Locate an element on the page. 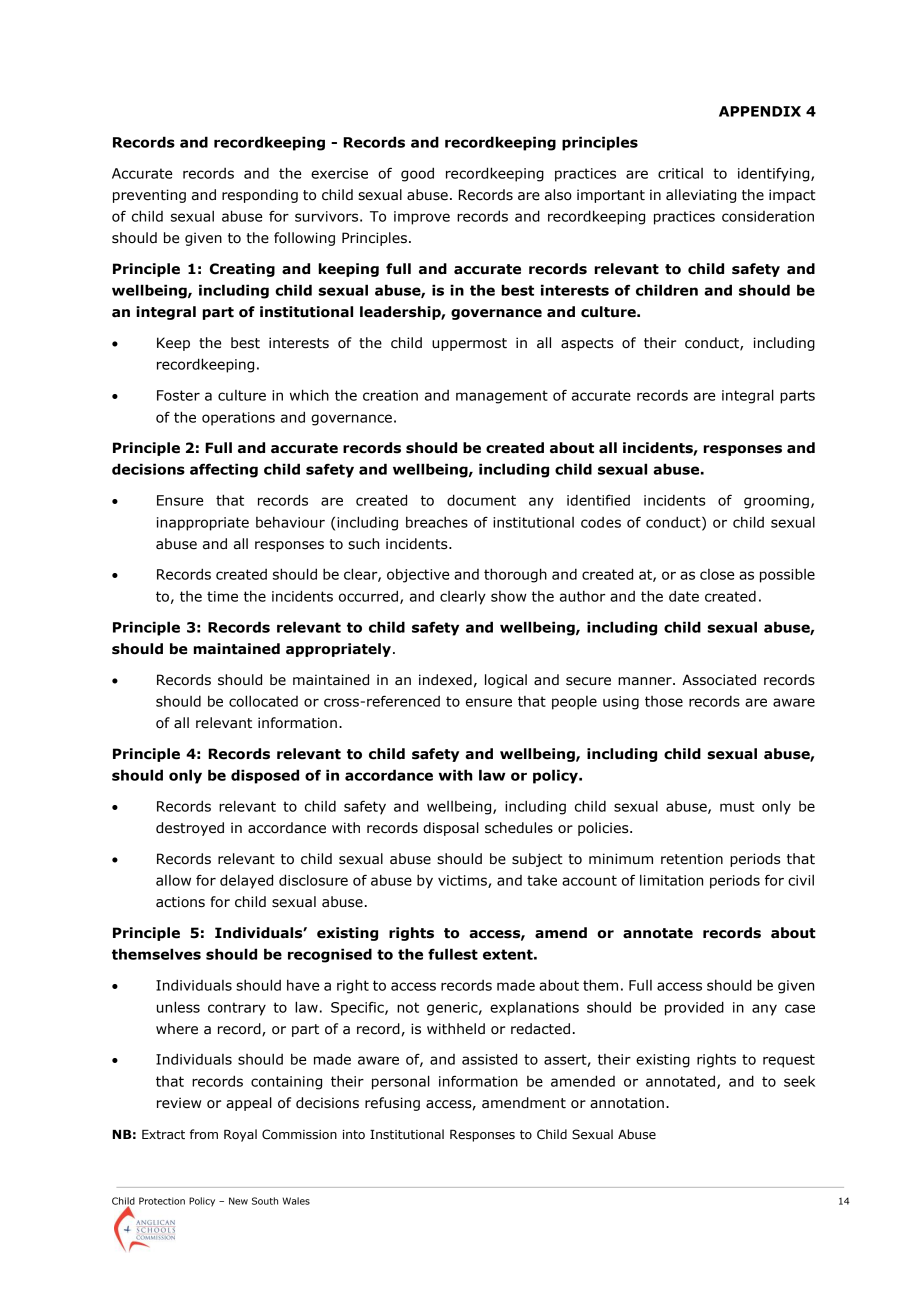 This page has width=924, height=1308. grooming is located at coordinates (776, 502).
